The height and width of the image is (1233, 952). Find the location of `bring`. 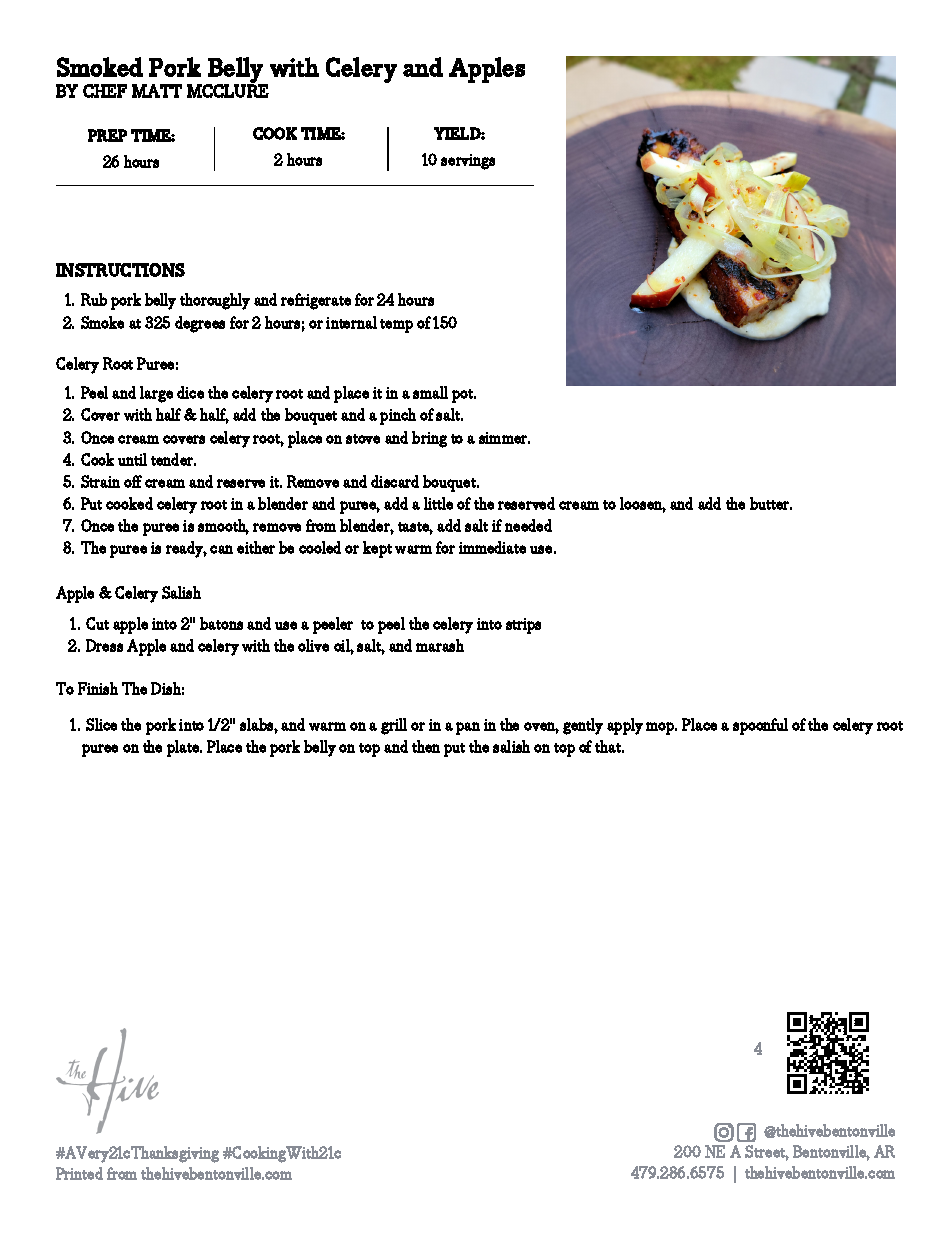

bring is located at coordinates (429, 439).
